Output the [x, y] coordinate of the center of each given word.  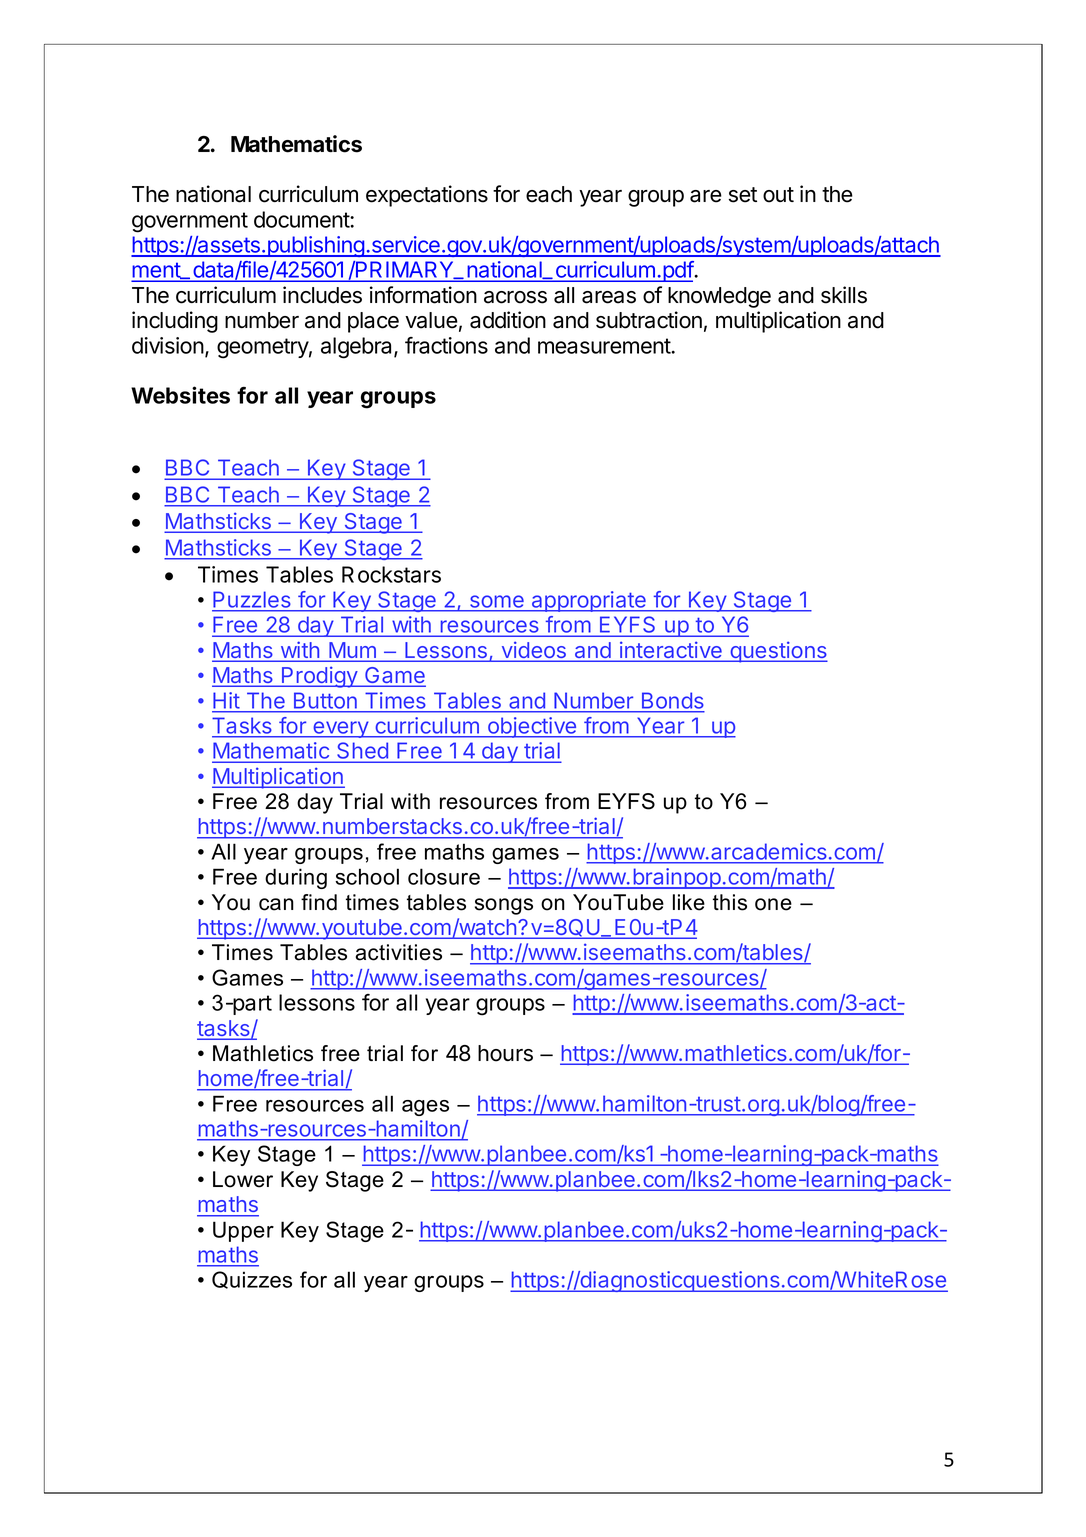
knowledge [719, 297]
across [515, 297]
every [340, 729]
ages [425, 1108]
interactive [671, 651]
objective [532, 727]
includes [322, 295]
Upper [243, 1231]
